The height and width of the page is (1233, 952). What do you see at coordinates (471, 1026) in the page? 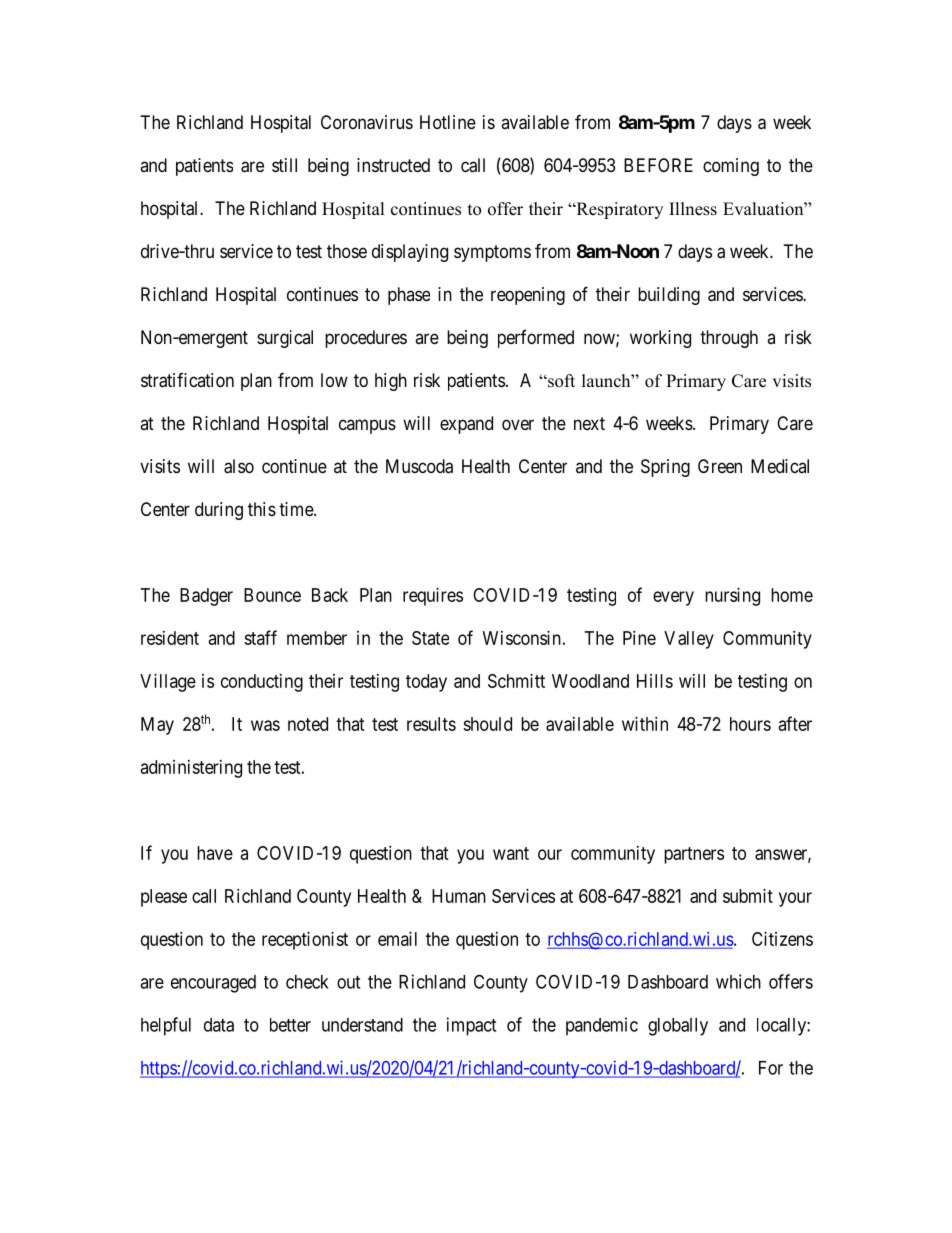
I see `impact` at bounding box center [471, 1026].
